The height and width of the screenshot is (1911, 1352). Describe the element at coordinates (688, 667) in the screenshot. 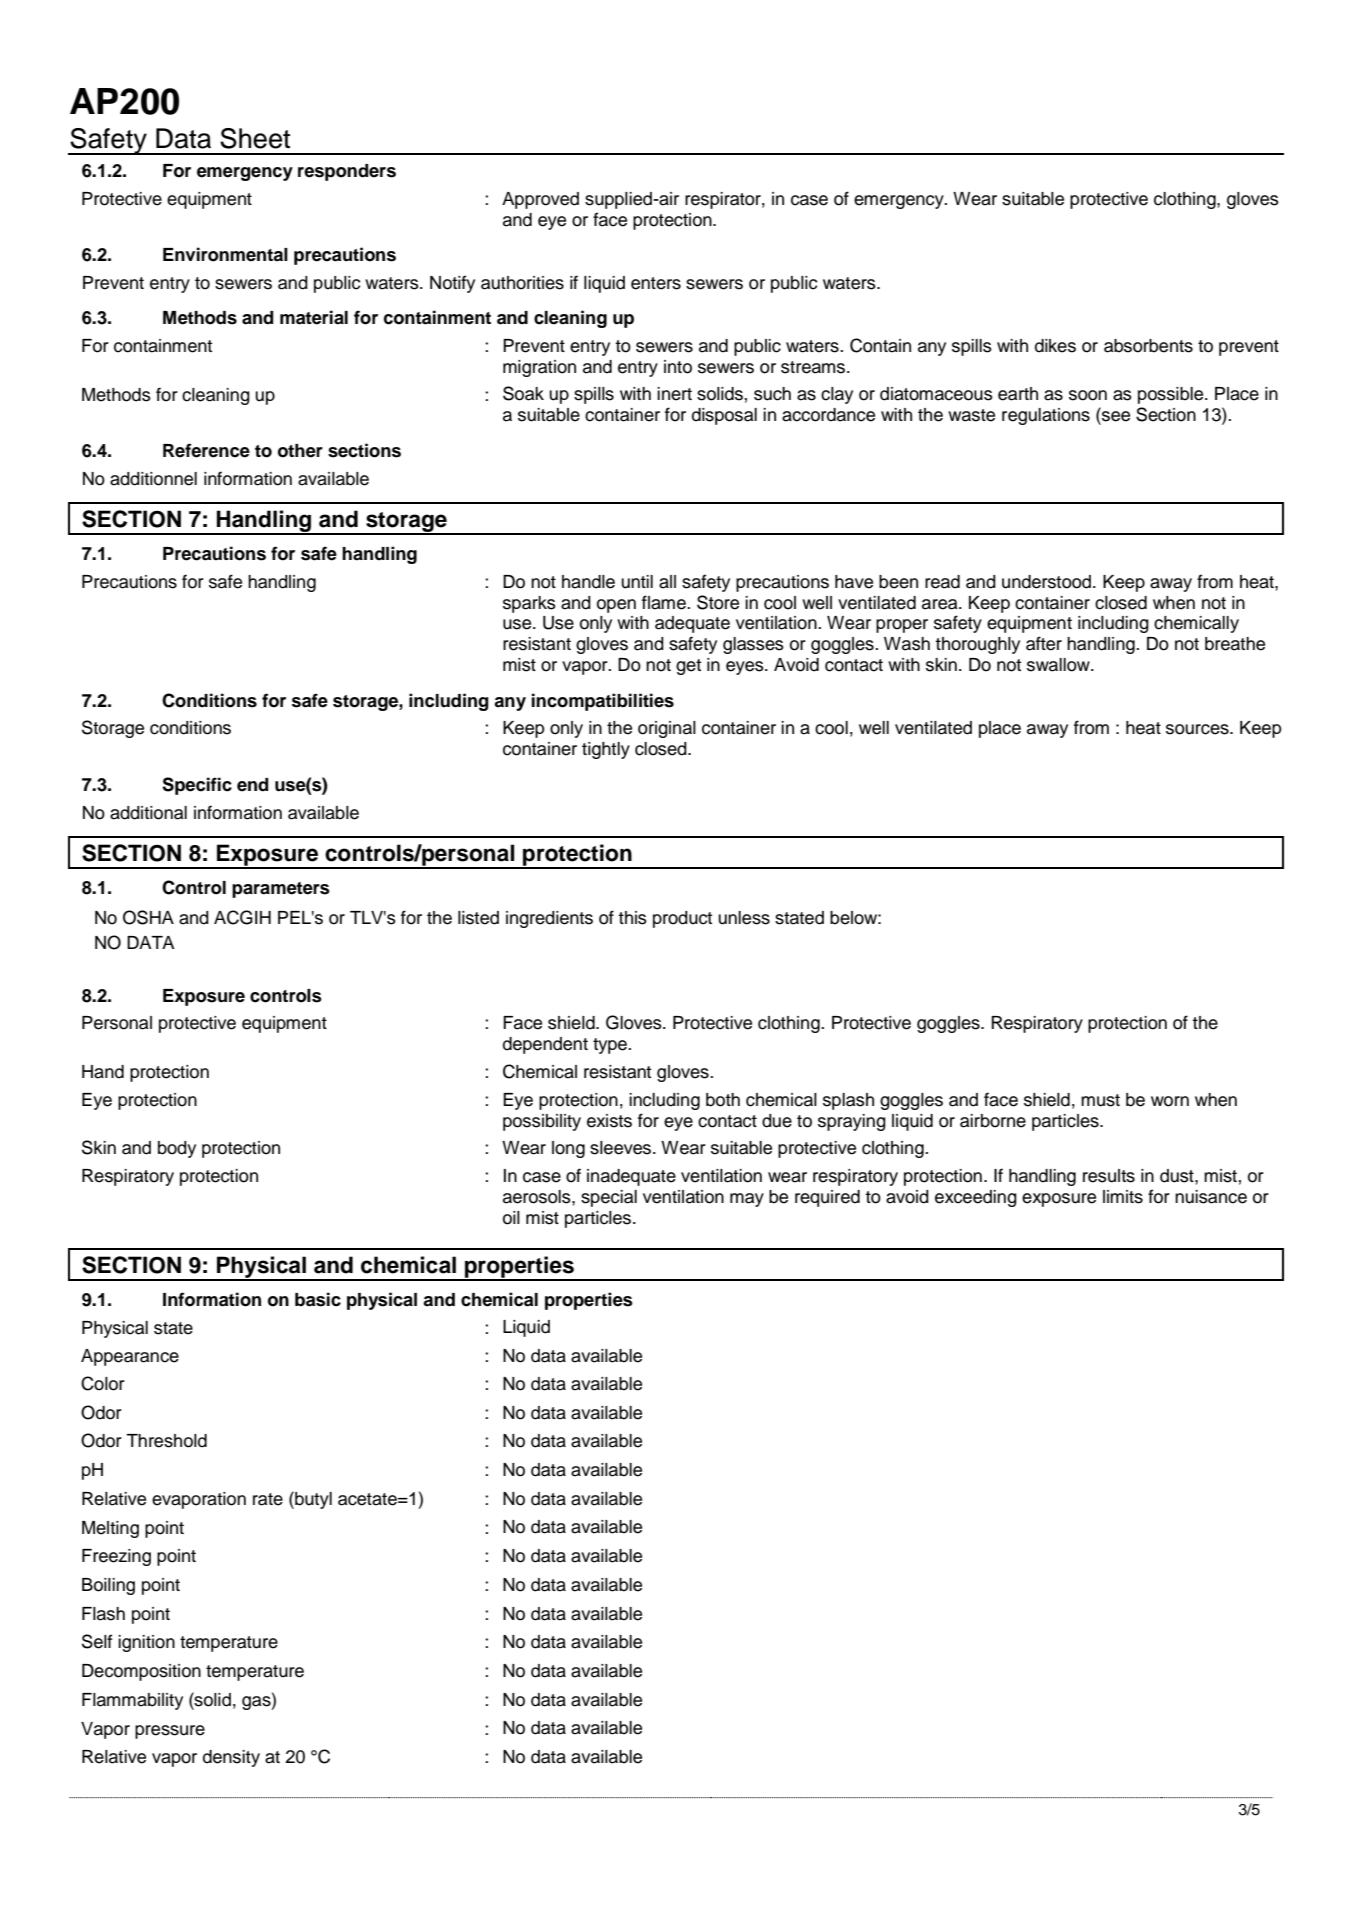

I see `get` at that location.
